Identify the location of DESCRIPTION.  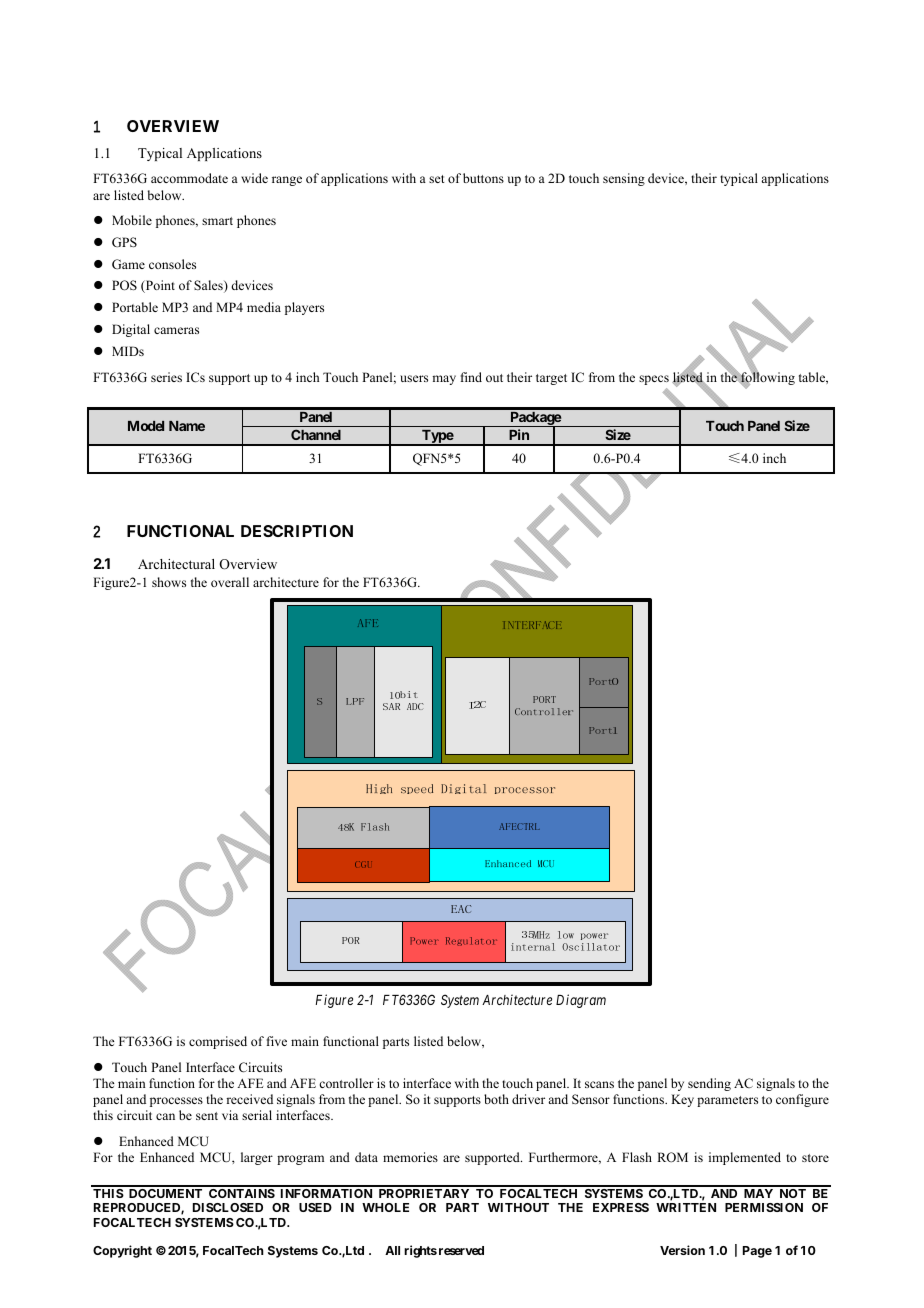
(297, 531).
